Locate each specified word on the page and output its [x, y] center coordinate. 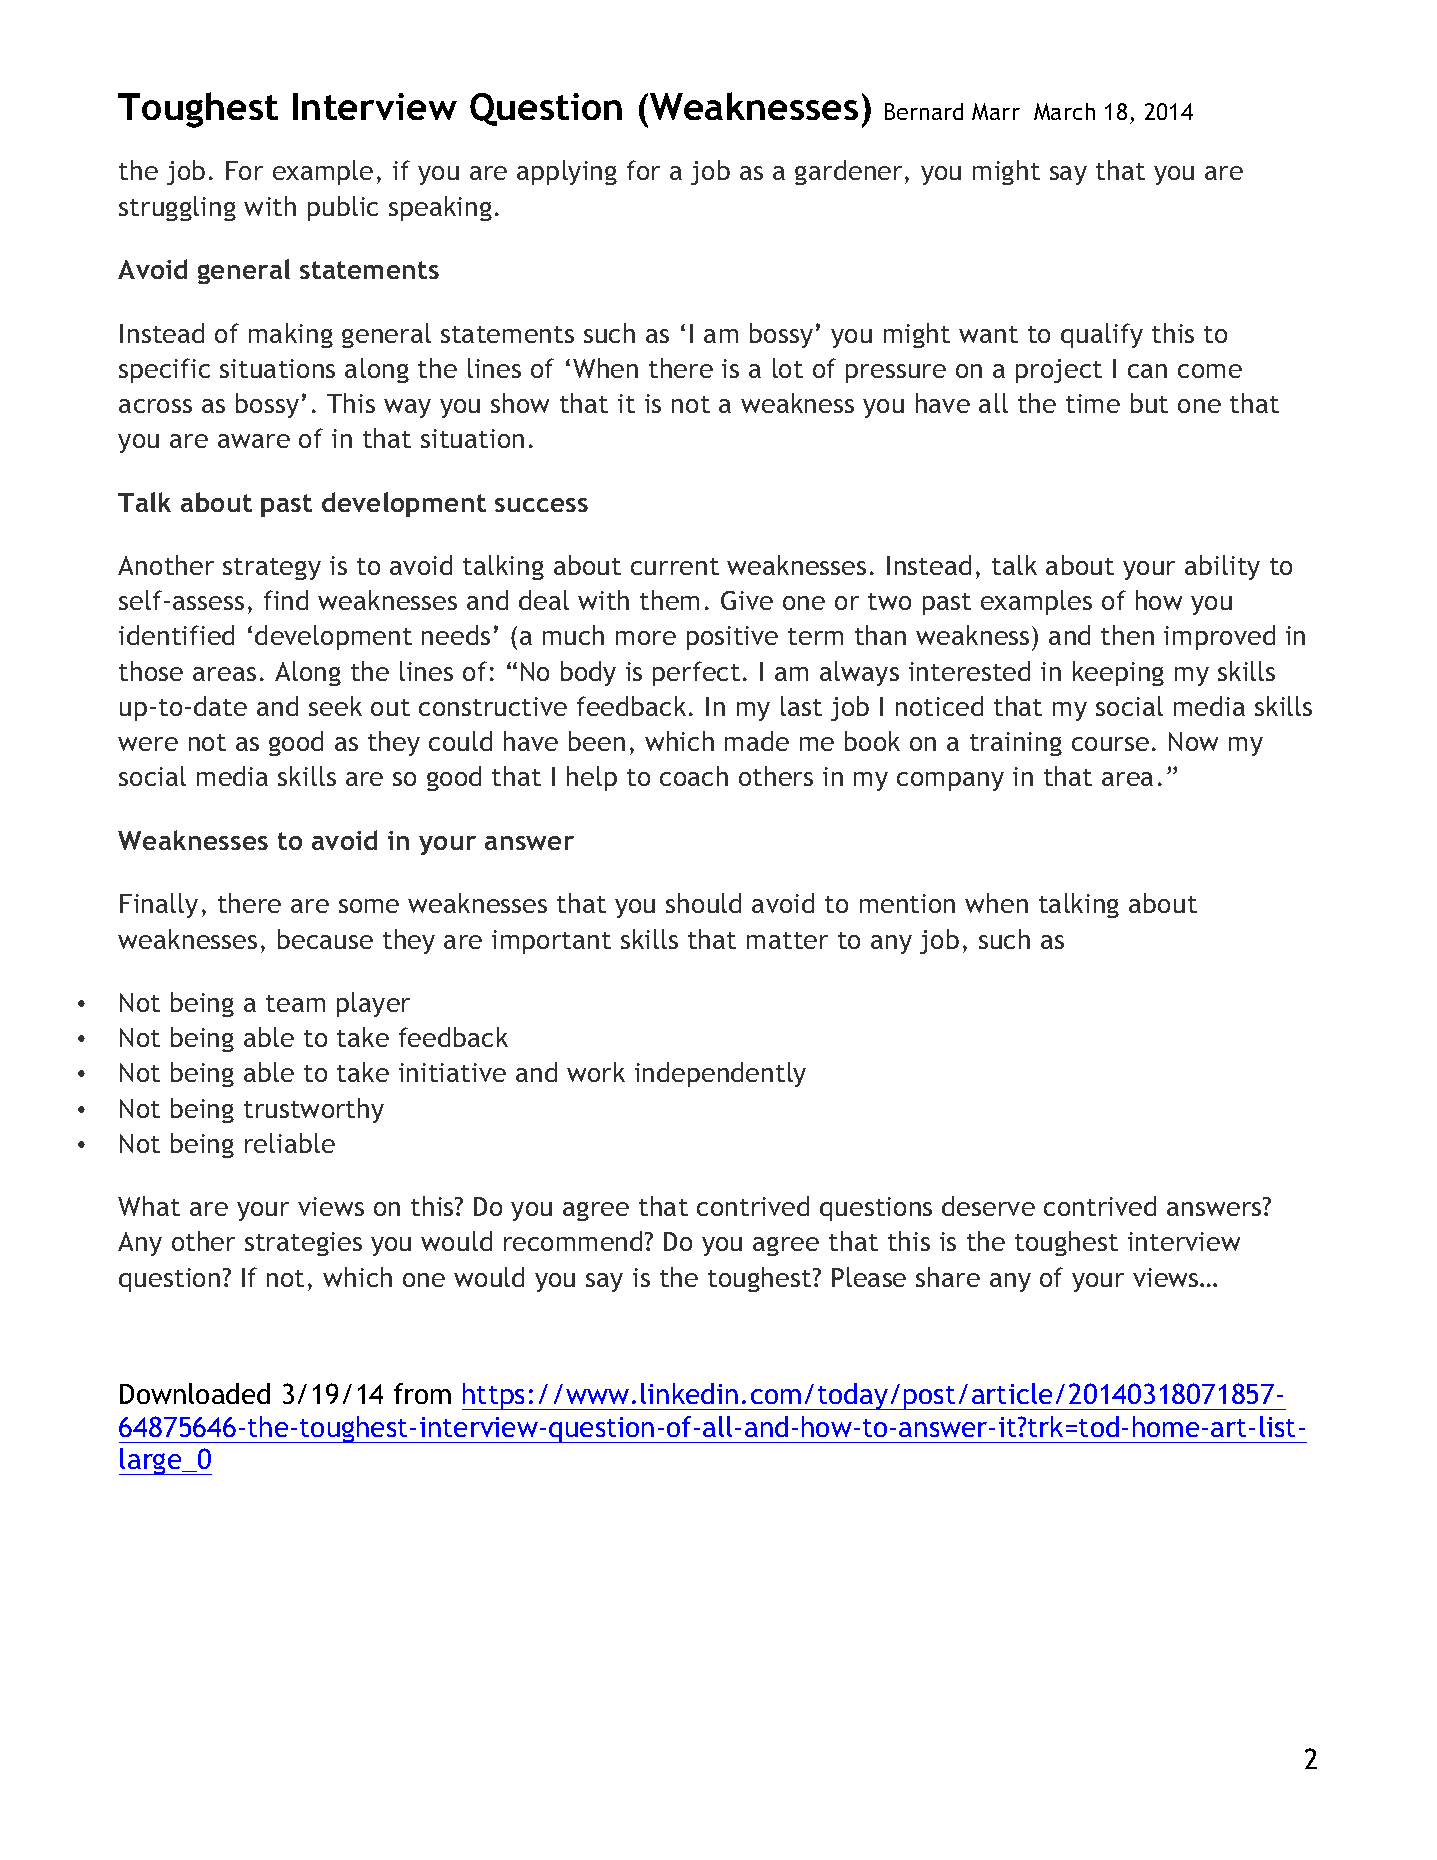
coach [694, 776]
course [1110, 744]
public [343, 208]
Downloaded [195, 1393]
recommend [573, 1241]
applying [567, 172]
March [1064, 111]
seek [335, 706]
